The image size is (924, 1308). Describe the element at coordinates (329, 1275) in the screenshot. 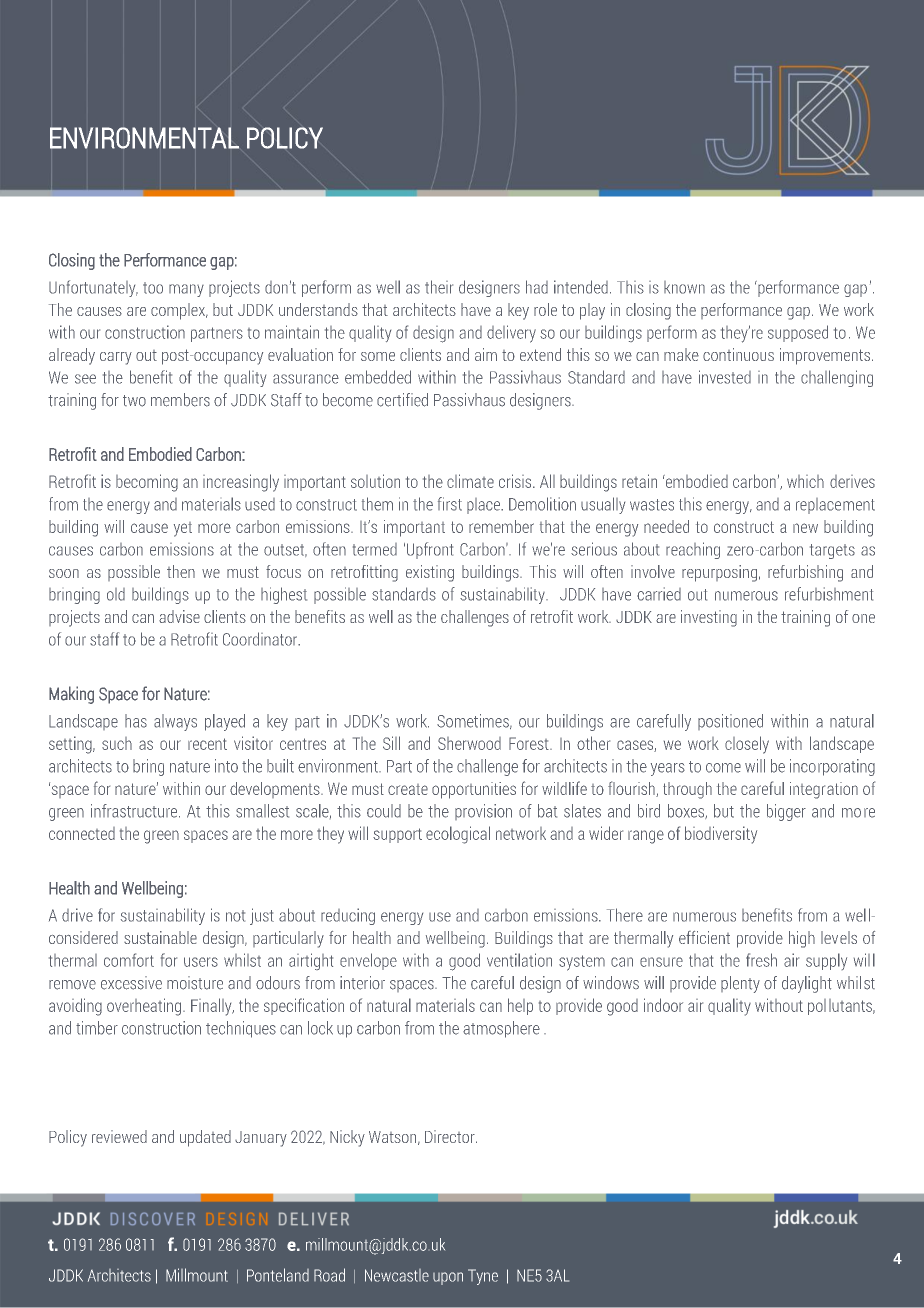

I see `Road` at that location.
